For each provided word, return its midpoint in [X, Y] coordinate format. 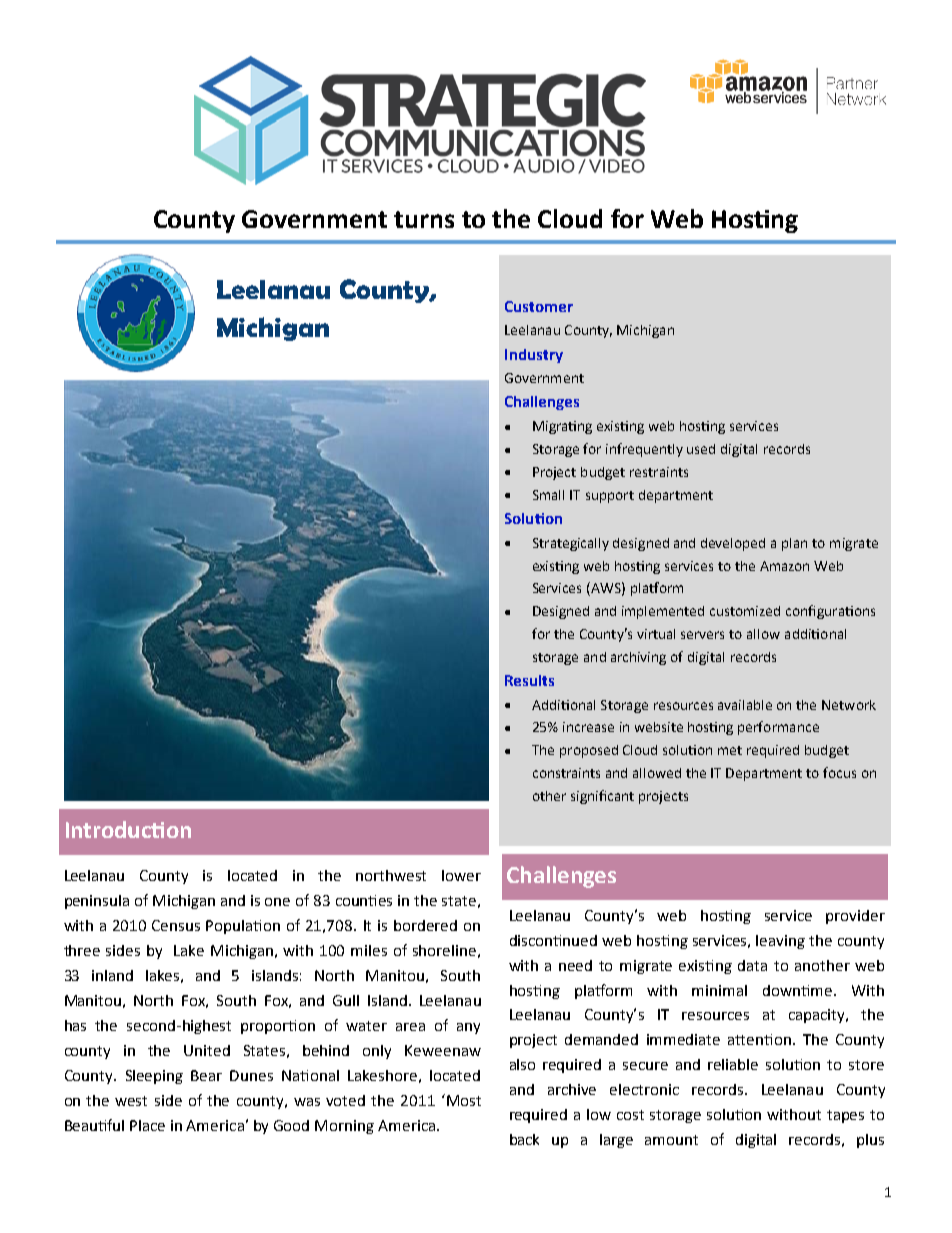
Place [147, 1125]
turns [424, 219]
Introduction [128, 829]
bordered [425, 925]
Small [548, 495]
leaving [780, 942]
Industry [534, 356]
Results [529, 680]
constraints [566, 773]
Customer [539, 306]
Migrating [562, 427]
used [701, 449]
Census [176, 925]
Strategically [571, 544]
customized [745, 611]
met [730, 750]
